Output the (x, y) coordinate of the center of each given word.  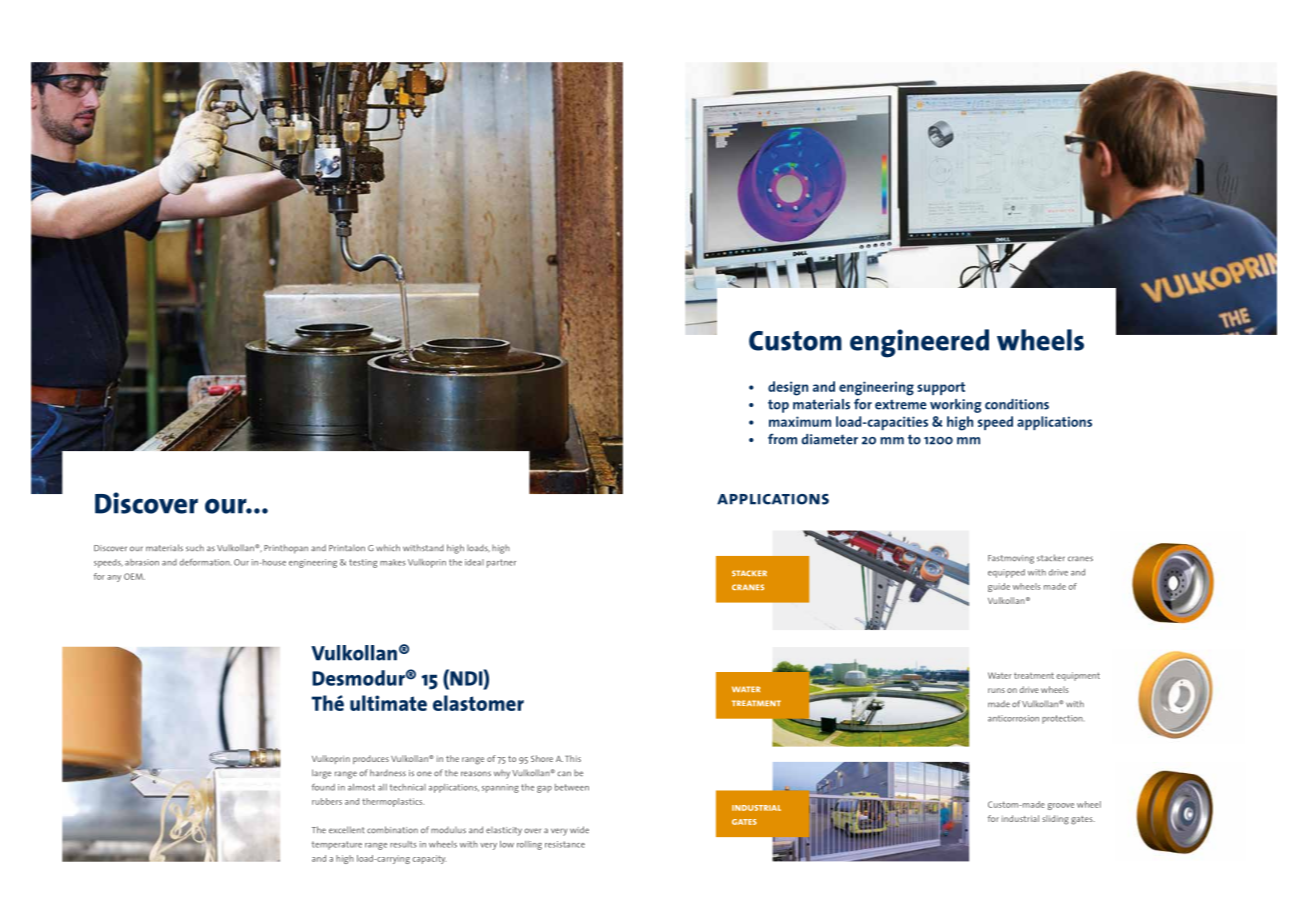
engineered (919, 343)
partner (501, 563)
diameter (830, 439)
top (778, 406)
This (573, 758)
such (195, 547)
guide (999, 587)
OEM (134, 576)
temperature (337, 845)
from (782, 439)
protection (1062, 719)
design (788, 388)
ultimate (388, 703)
